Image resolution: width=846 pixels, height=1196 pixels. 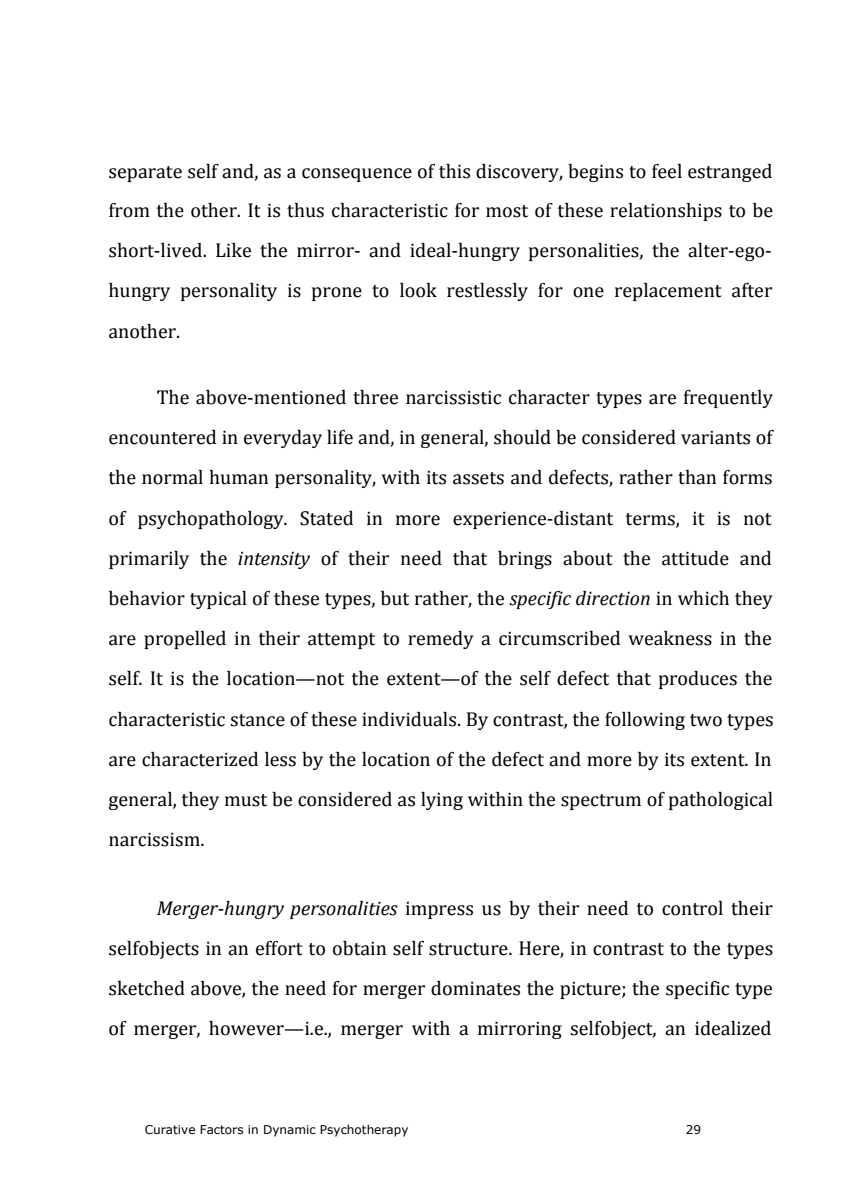 I want to click on Factors, so click(x=221, y=1129).
